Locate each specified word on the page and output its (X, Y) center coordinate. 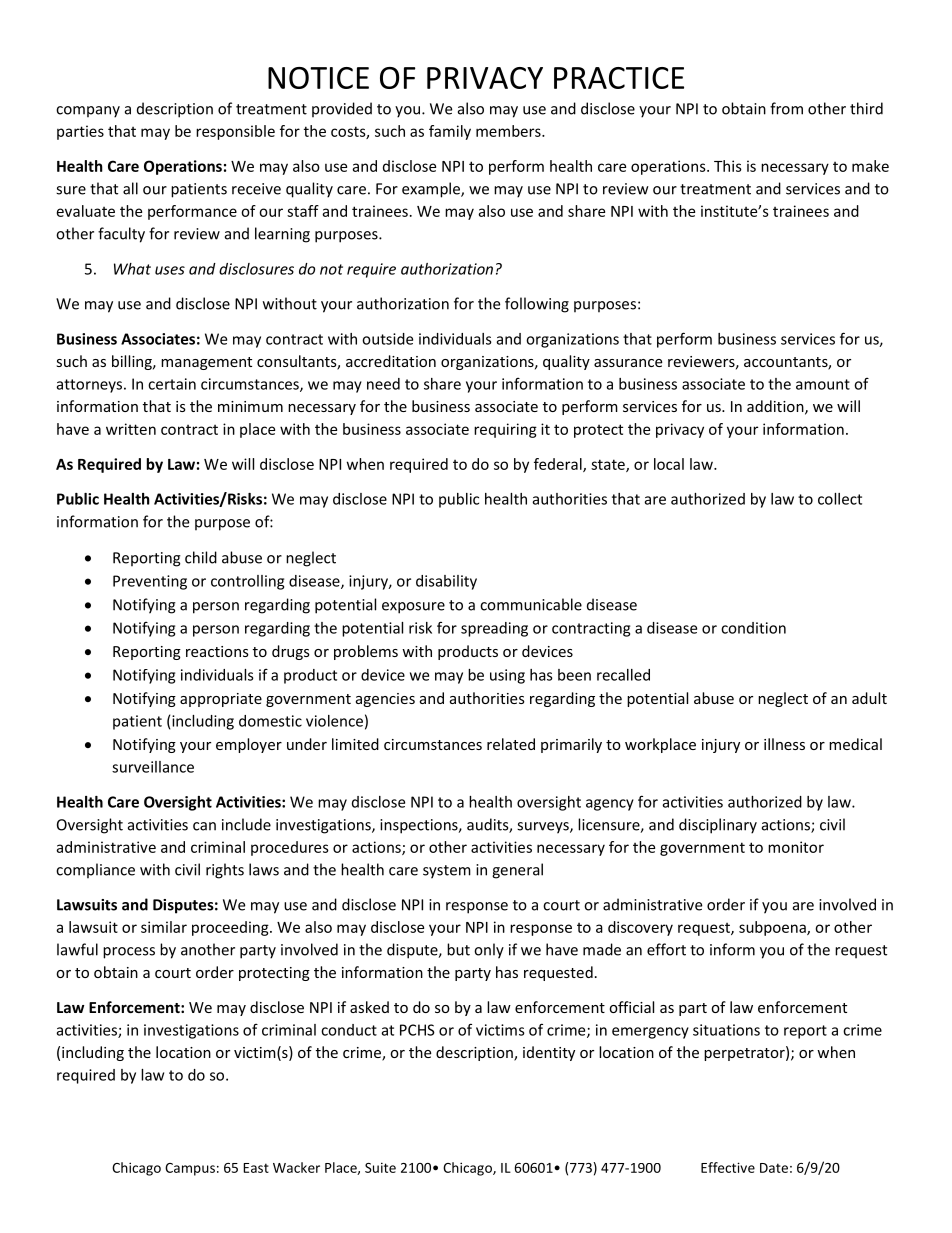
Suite (380, 1167)
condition (753, 628)
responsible (235, 132)
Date (774, 1168)
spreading (494, 629)
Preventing (150, 582)
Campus (190, 1169)
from (786, 108)
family (450, 132)
